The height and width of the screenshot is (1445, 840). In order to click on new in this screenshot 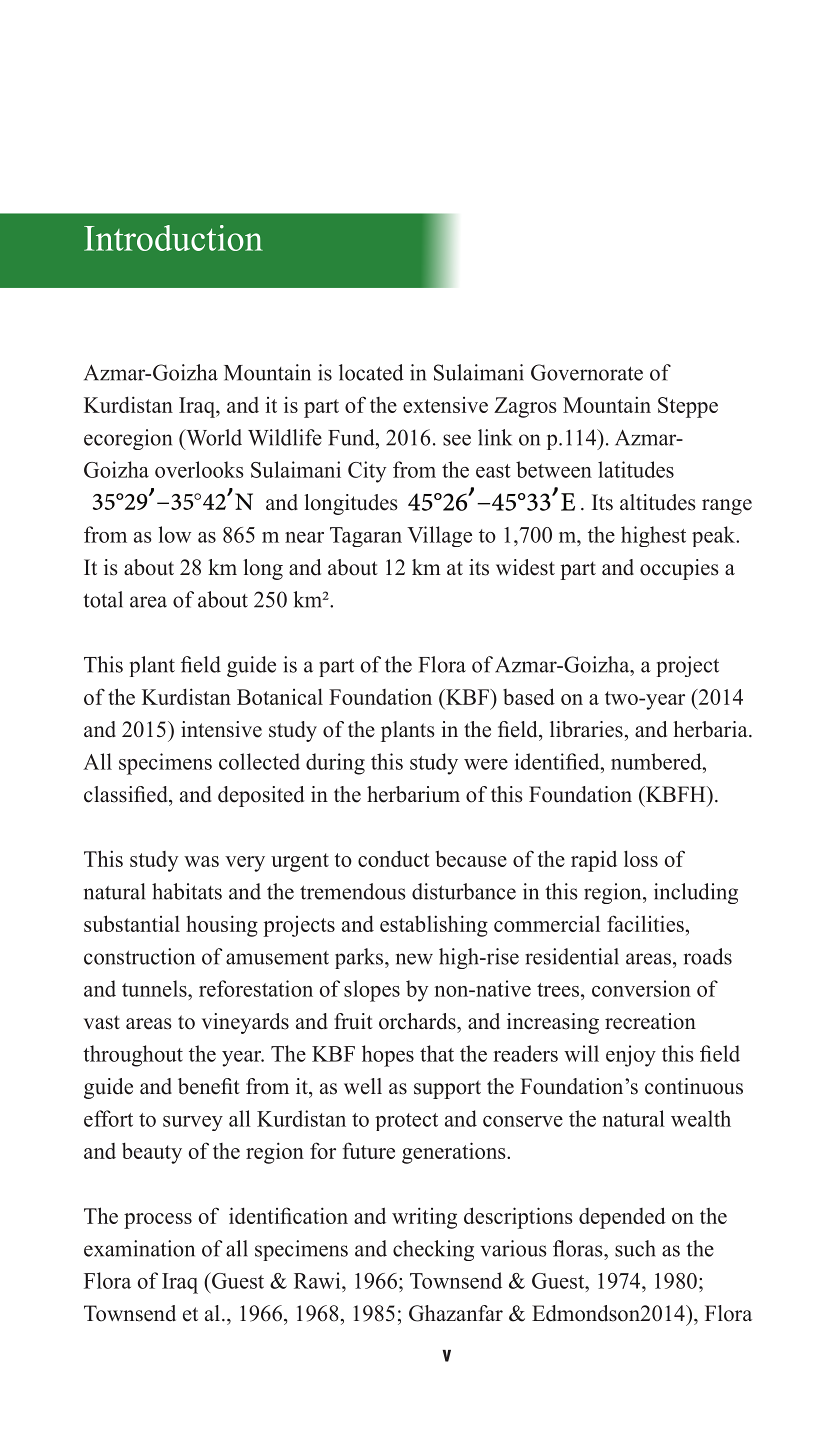, I will do `click(414, 959)`.
